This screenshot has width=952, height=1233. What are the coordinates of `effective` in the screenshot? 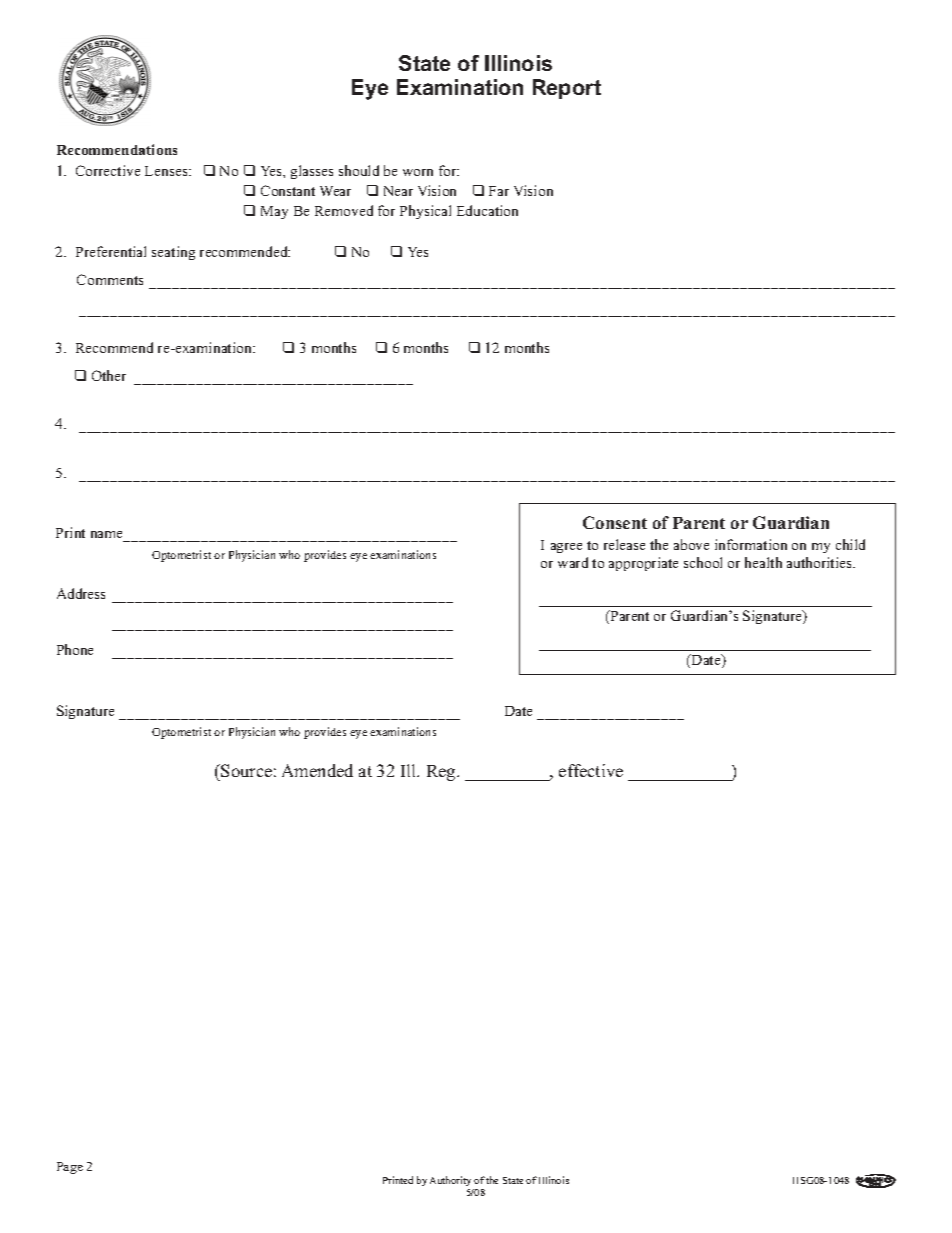 It's located at (591, 770).
